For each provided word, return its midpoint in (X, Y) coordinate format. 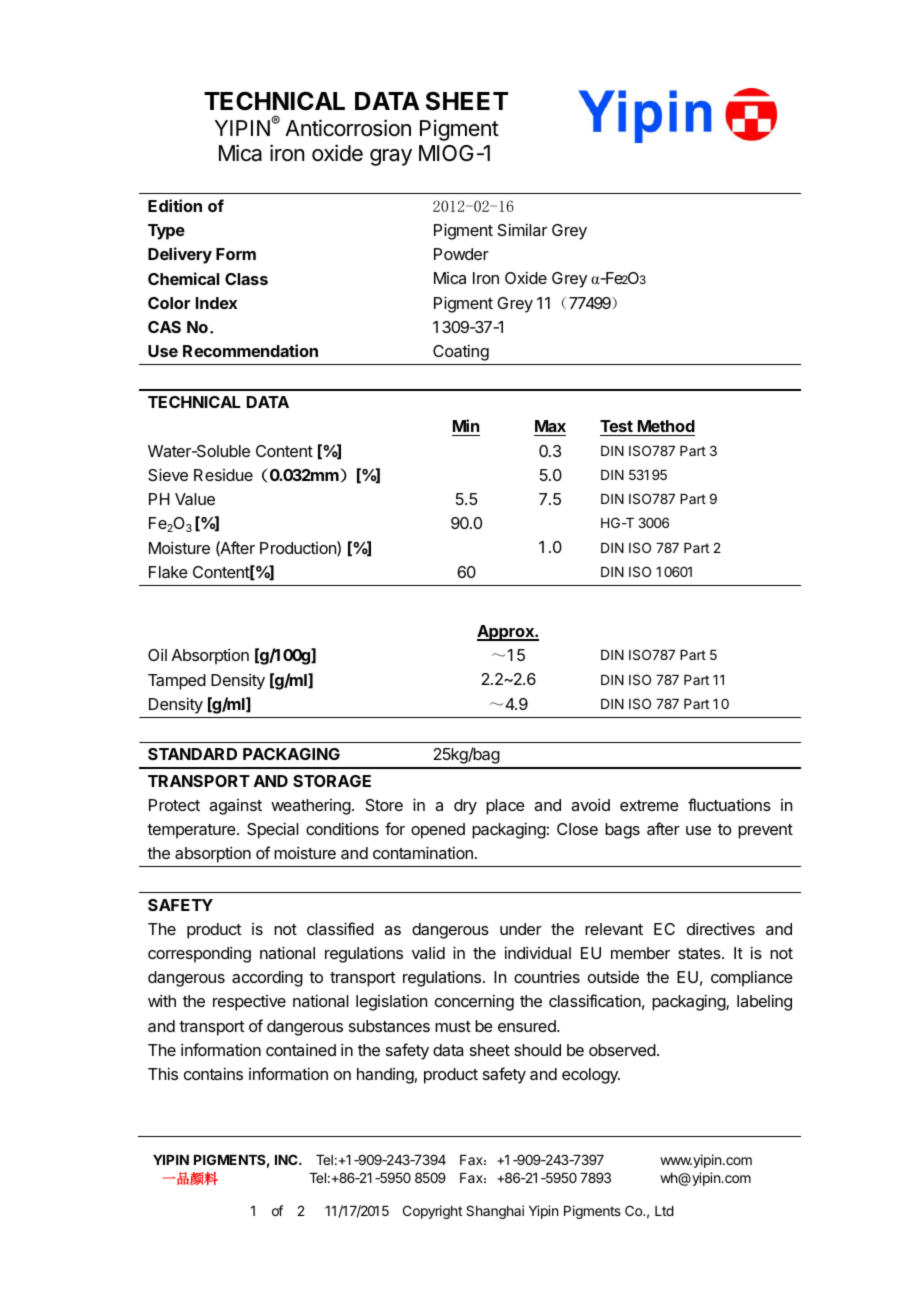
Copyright (432, 1212)
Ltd (664, 1211)
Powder (461, 254)
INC (287, 1159)
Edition (175, 205)
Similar (522, 229)
